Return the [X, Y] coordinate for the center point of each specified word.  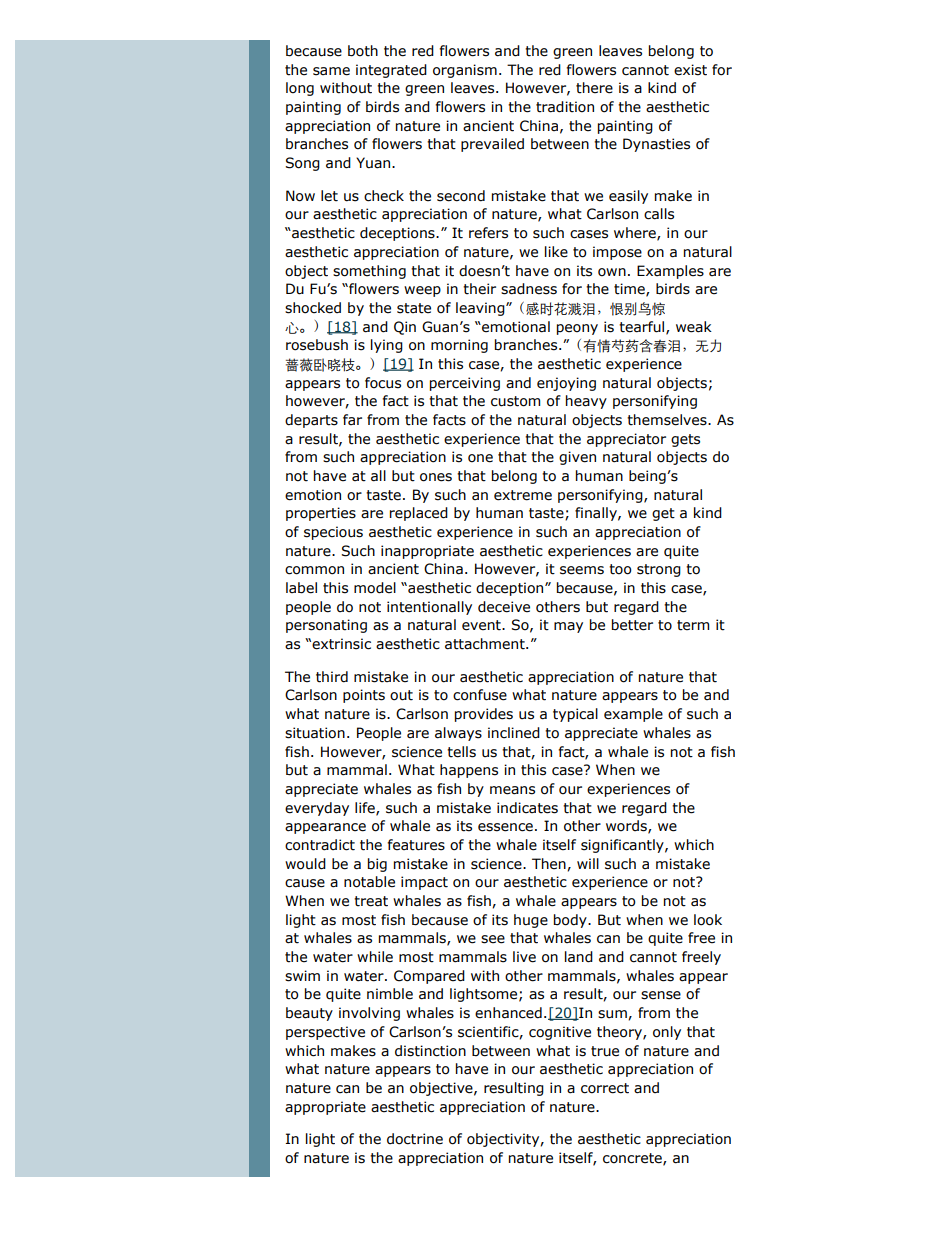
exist [690, 70]
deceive [504, 607]
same [331, 71]
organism [465, 71]
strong [659, 570]
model [375, 588]
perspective [325, 1033]
